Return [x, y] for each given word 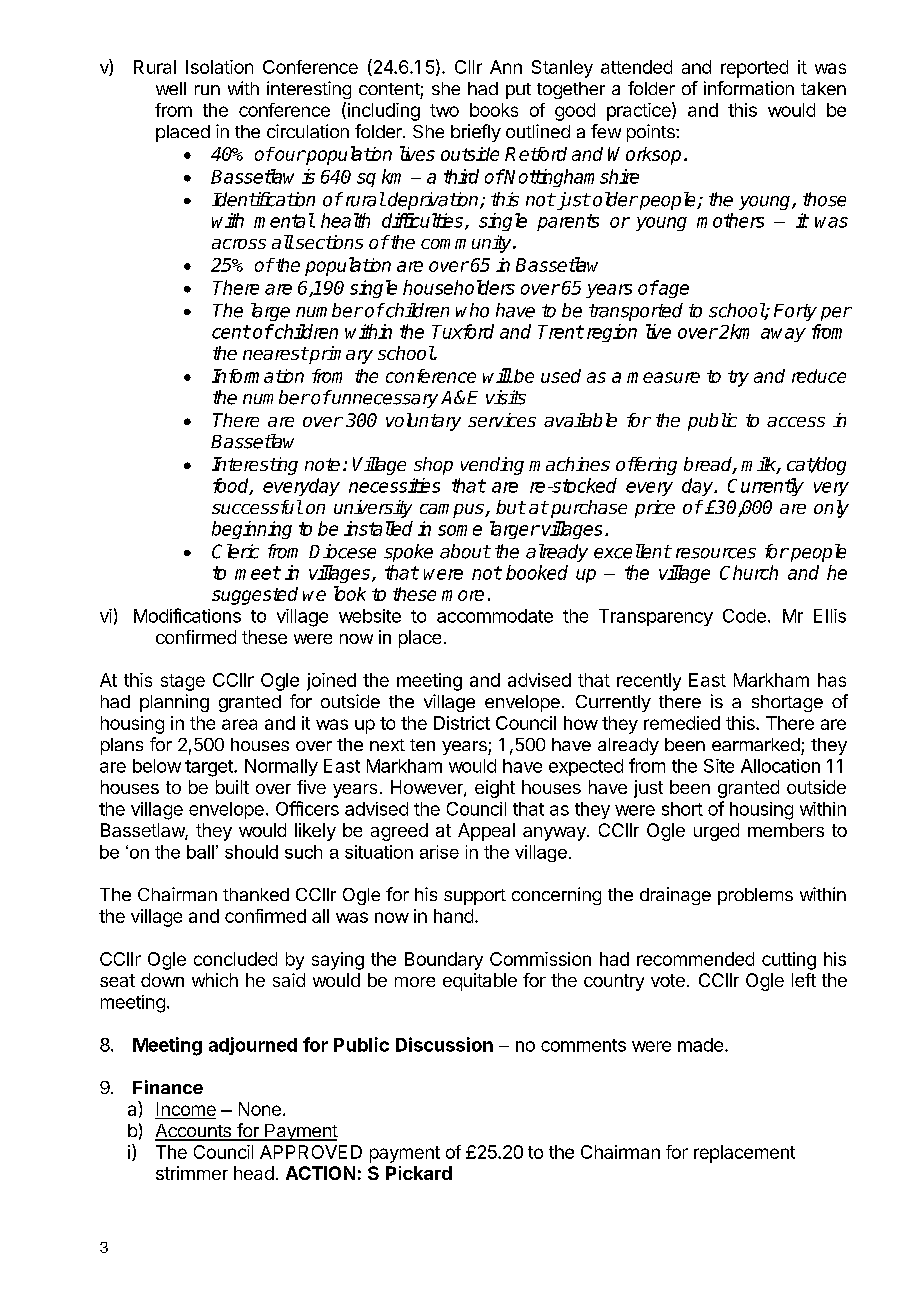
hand [453, 916]
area [239, 724]
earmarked [756, 744]
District [462, 723]
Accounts [194, 1132]
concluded [235, 959]
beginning [252, 530]
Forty [795, 312]
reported [754, 69]
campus [453, 511]
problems [755, 896]
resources [716, 553]
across [239, 244]
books [494, 110]
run [207, 90]
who [472, 310]
